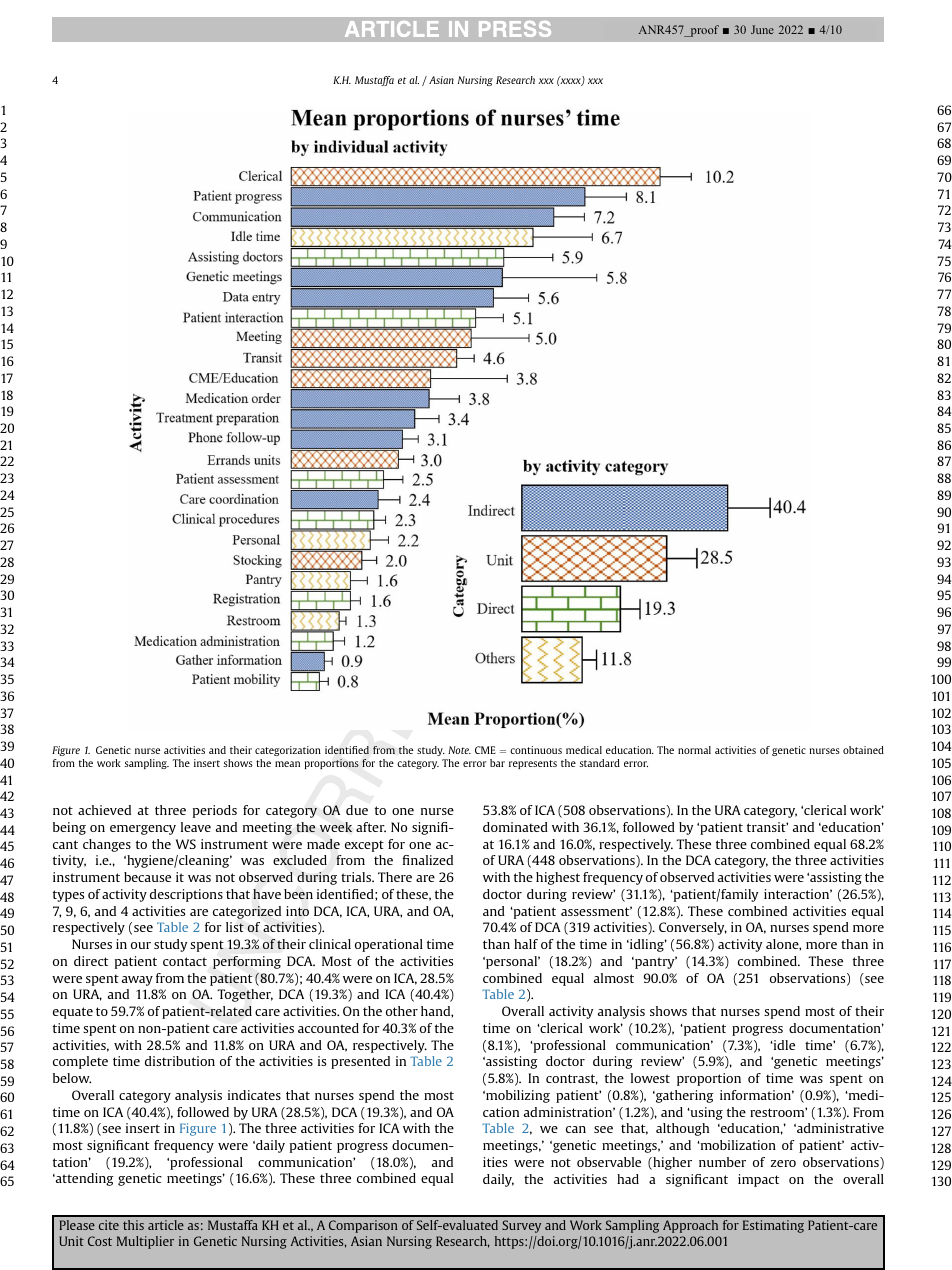 The image size is (952, 1270). What do you see at coordinates (762, 29) in the screenshot?
I see `June` at bounding box center [762, 29].
